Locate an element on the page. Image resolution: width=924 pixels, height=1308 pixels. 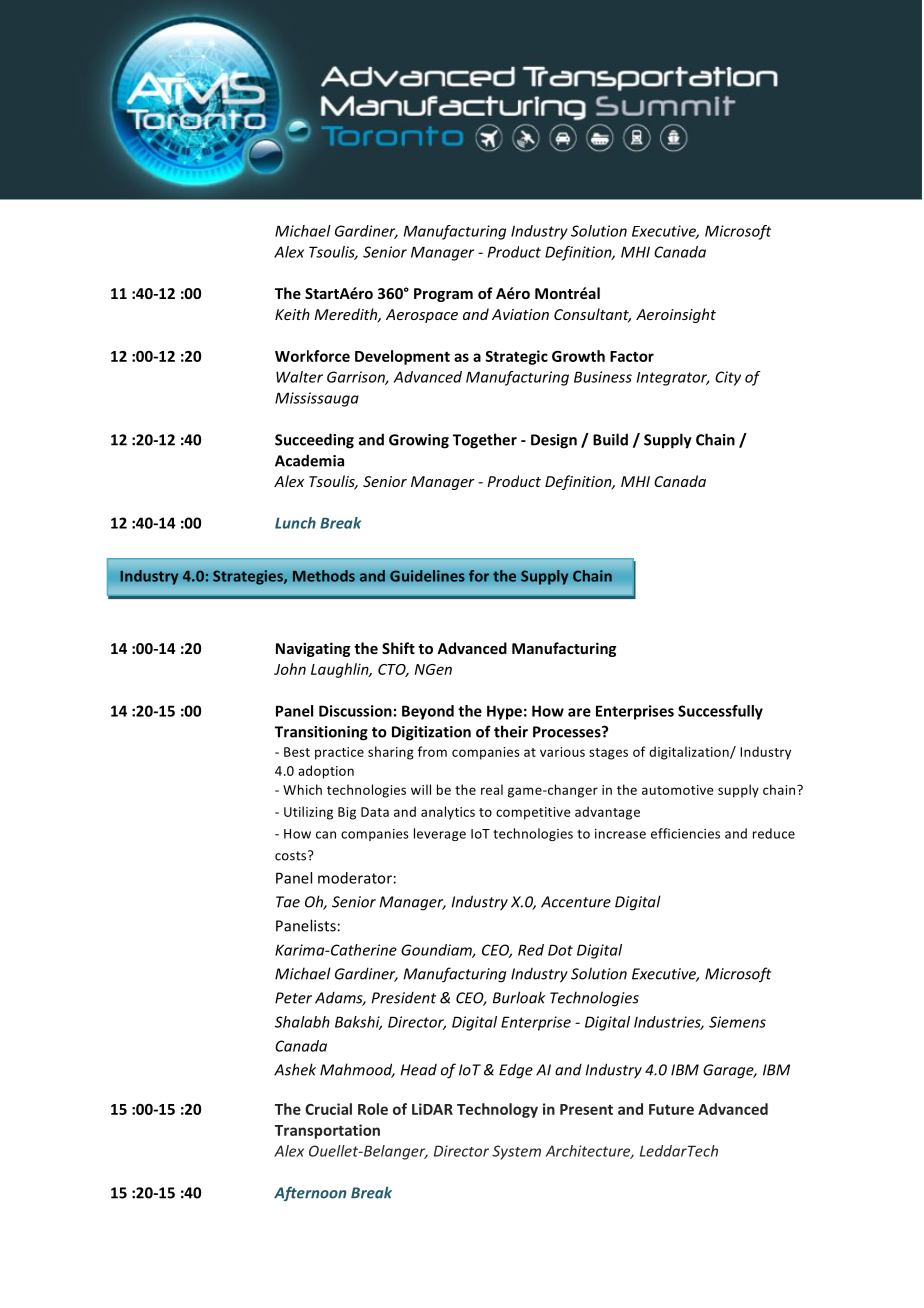
Future is located at coordinates (671, 1109).
